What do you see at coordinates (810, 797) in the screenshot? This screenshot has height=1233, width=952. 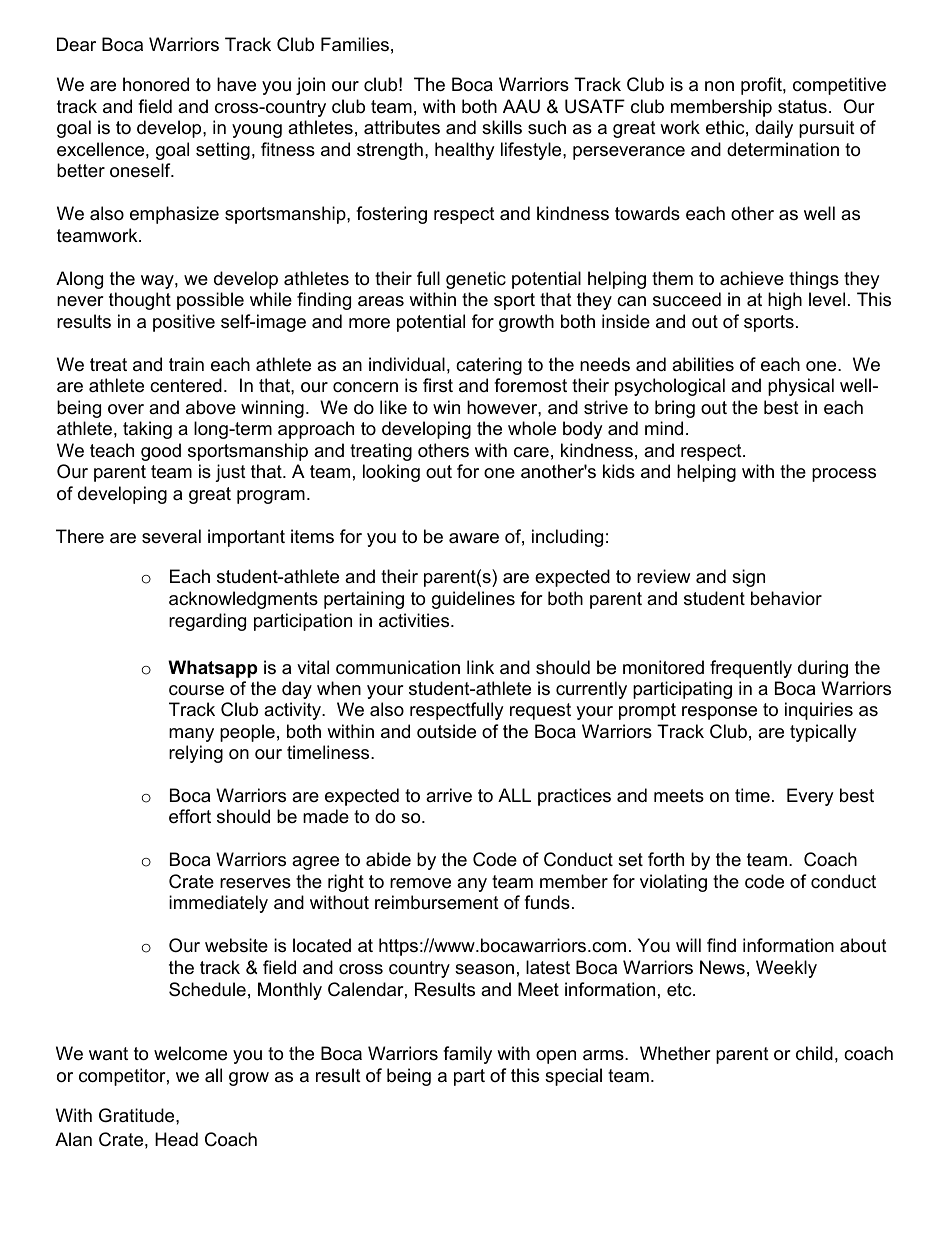 I see `Every` at bounding box center [810, 797].
